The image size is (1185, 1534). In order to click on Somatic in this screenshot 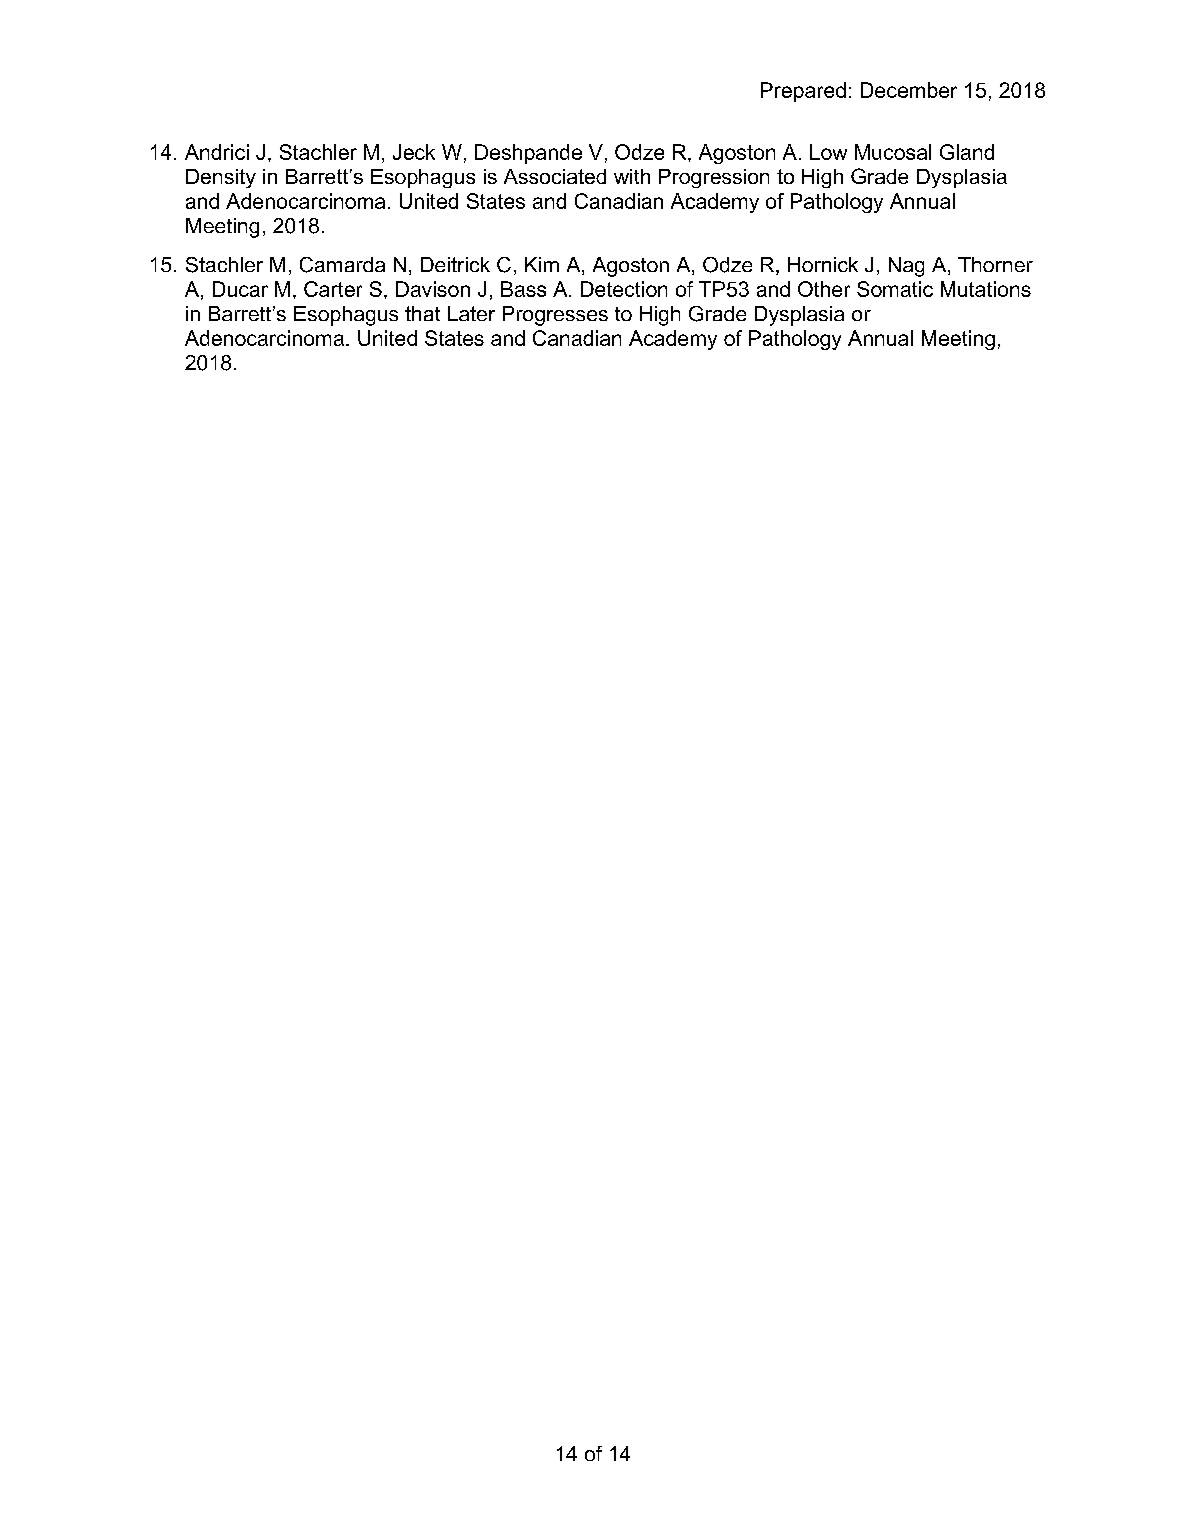, I will do `click(895, 289)`.
